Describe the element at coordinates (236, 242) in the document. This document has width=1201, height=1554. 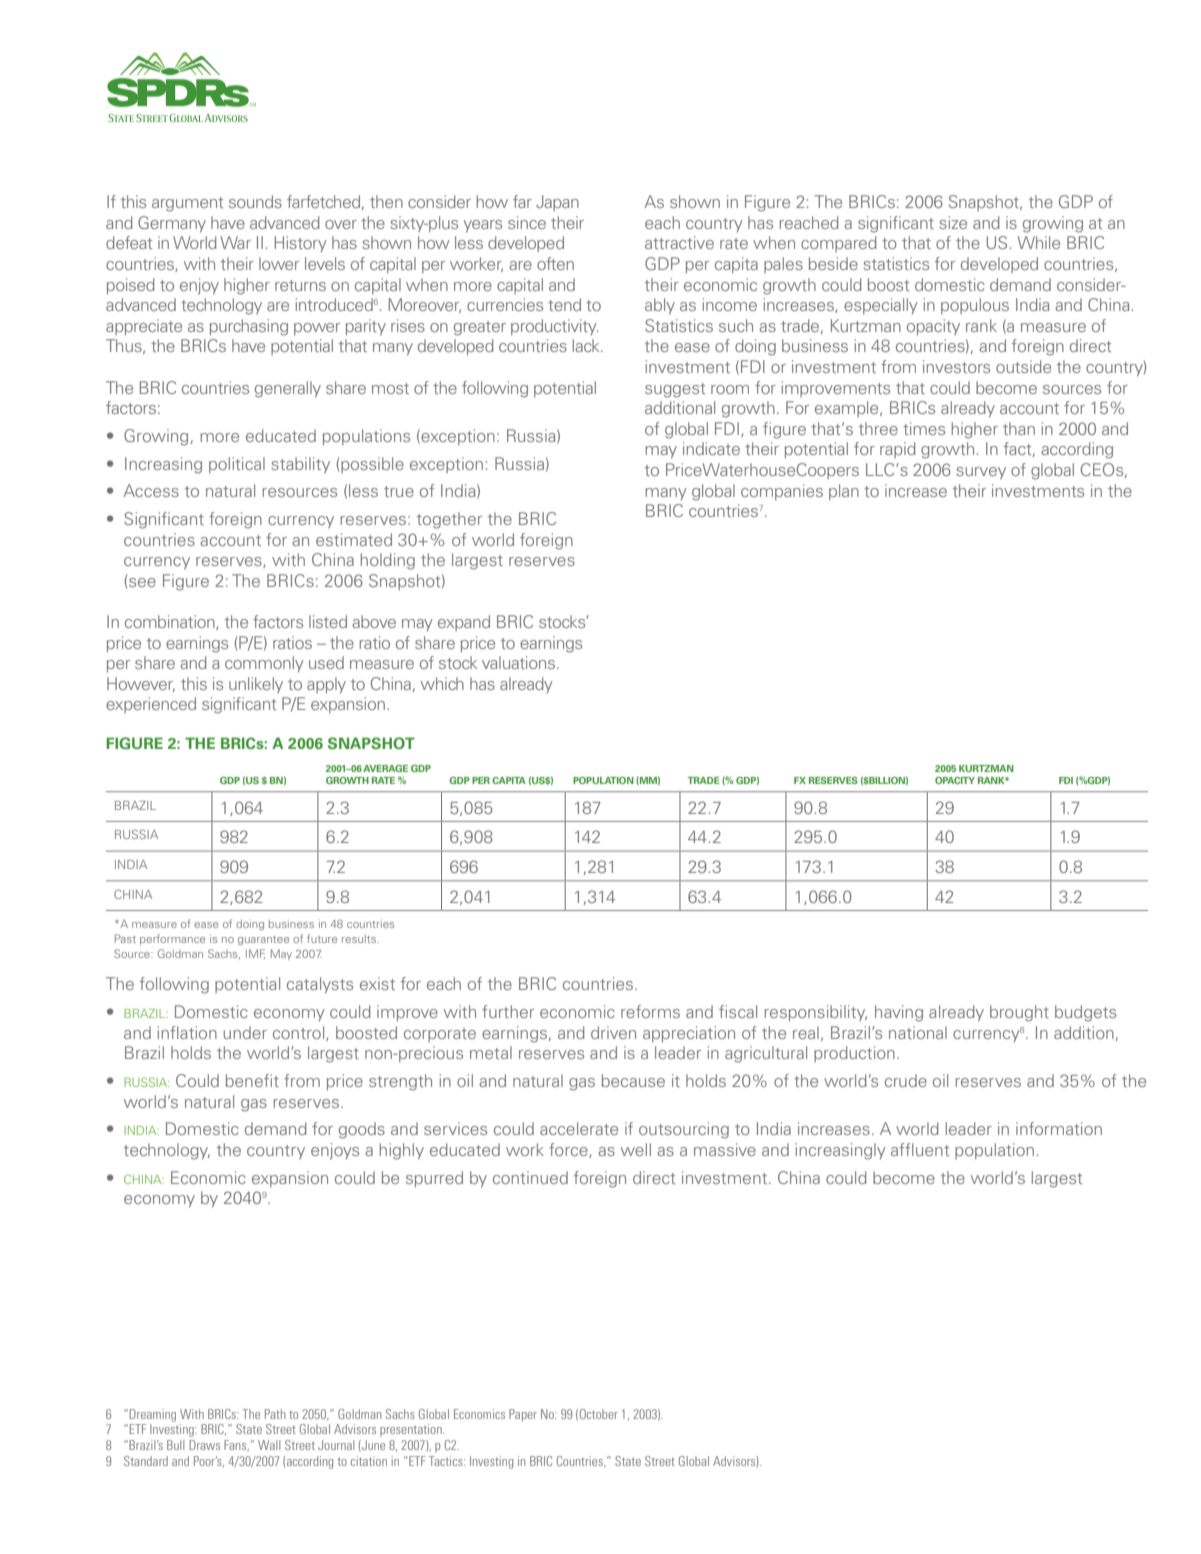
I see `War` at that location.
